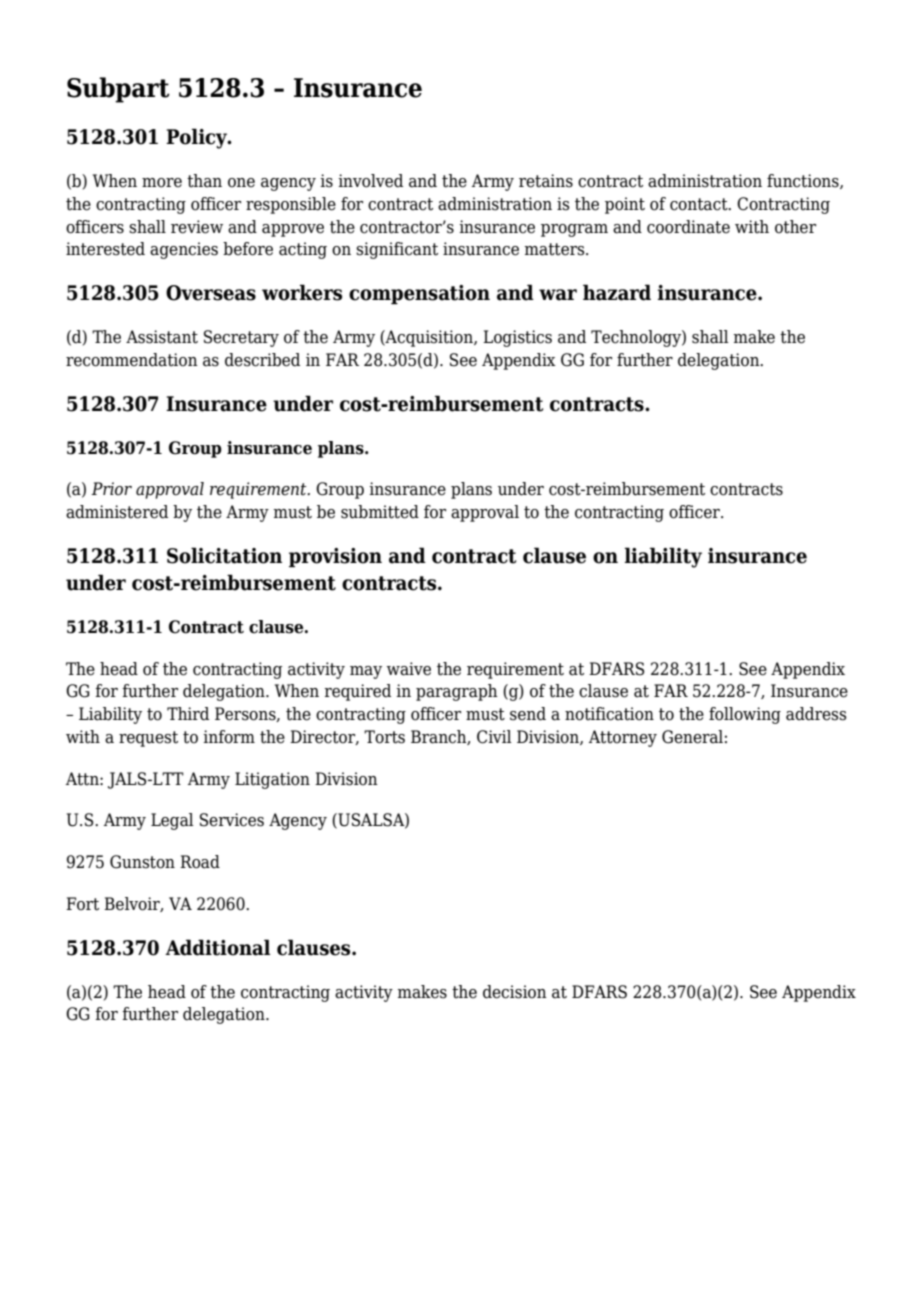 This screenshot has height=1308, width=924. I want to click on Logistics, so click(517, 338).
